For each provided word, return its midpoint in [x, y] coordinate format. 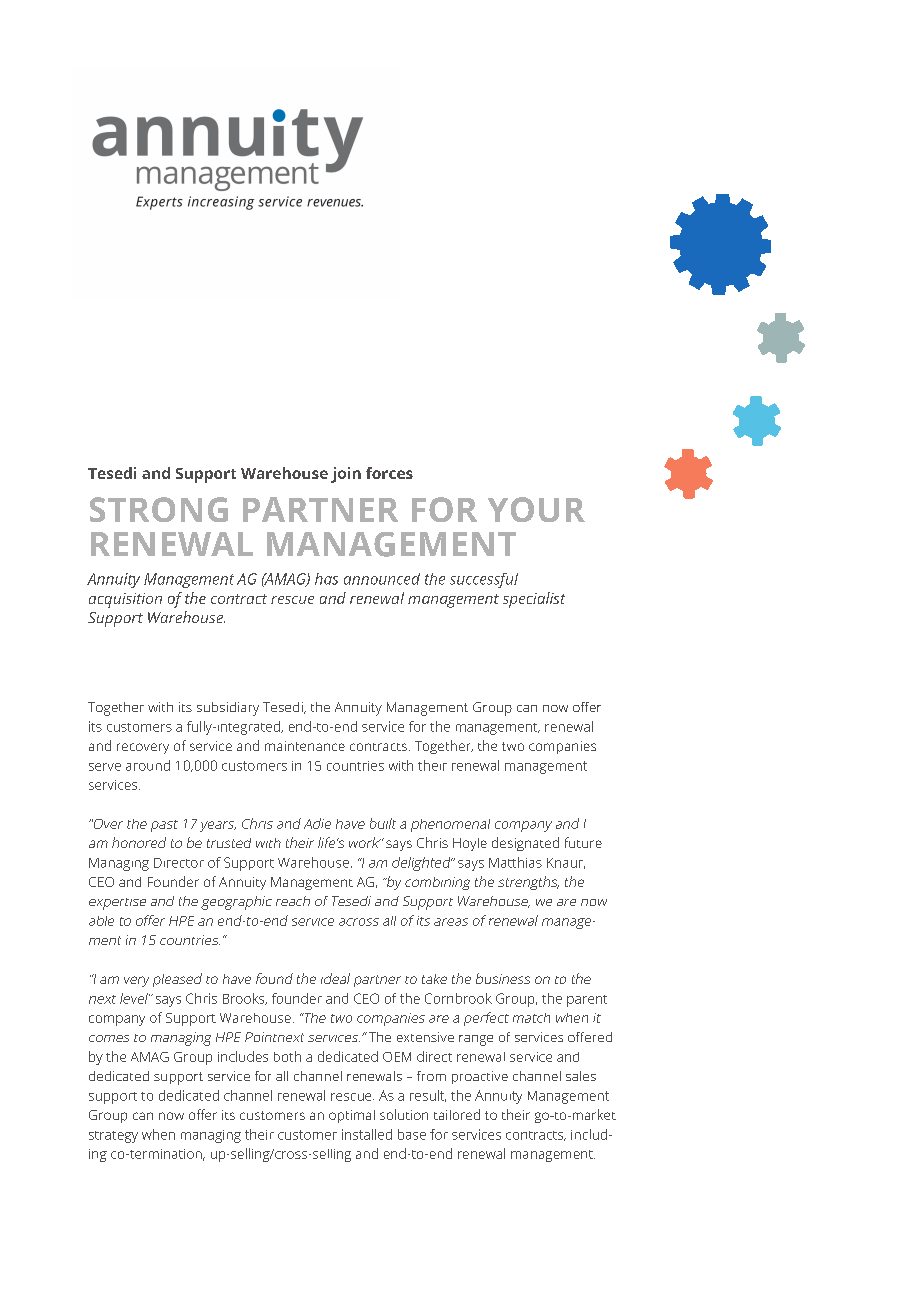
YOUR [536, 509]
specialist [534, 600]
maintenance [305, 746]
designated [525, 844]
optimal [352, 1116]
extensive [425, 1037]
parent [587, 1001]
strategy [113, 1137]
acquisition [125, 600]
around [148, 765]
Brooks [245, 999]
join [346, 475]
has [326, 579]
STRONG [159, 509]
